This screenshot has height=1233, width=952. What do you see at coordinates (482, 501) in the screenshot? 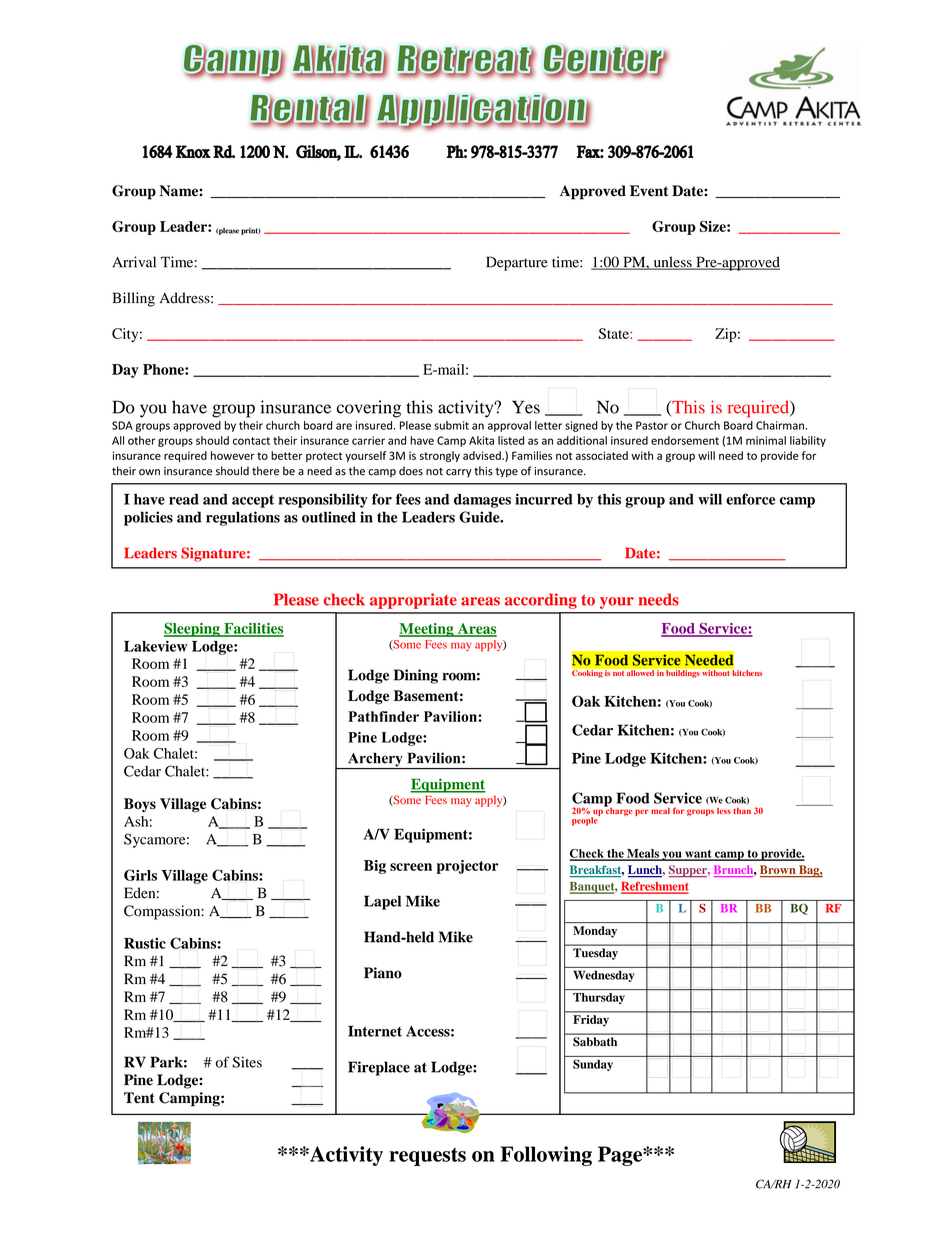
I see `damages` at bounding box center [482, 501].
